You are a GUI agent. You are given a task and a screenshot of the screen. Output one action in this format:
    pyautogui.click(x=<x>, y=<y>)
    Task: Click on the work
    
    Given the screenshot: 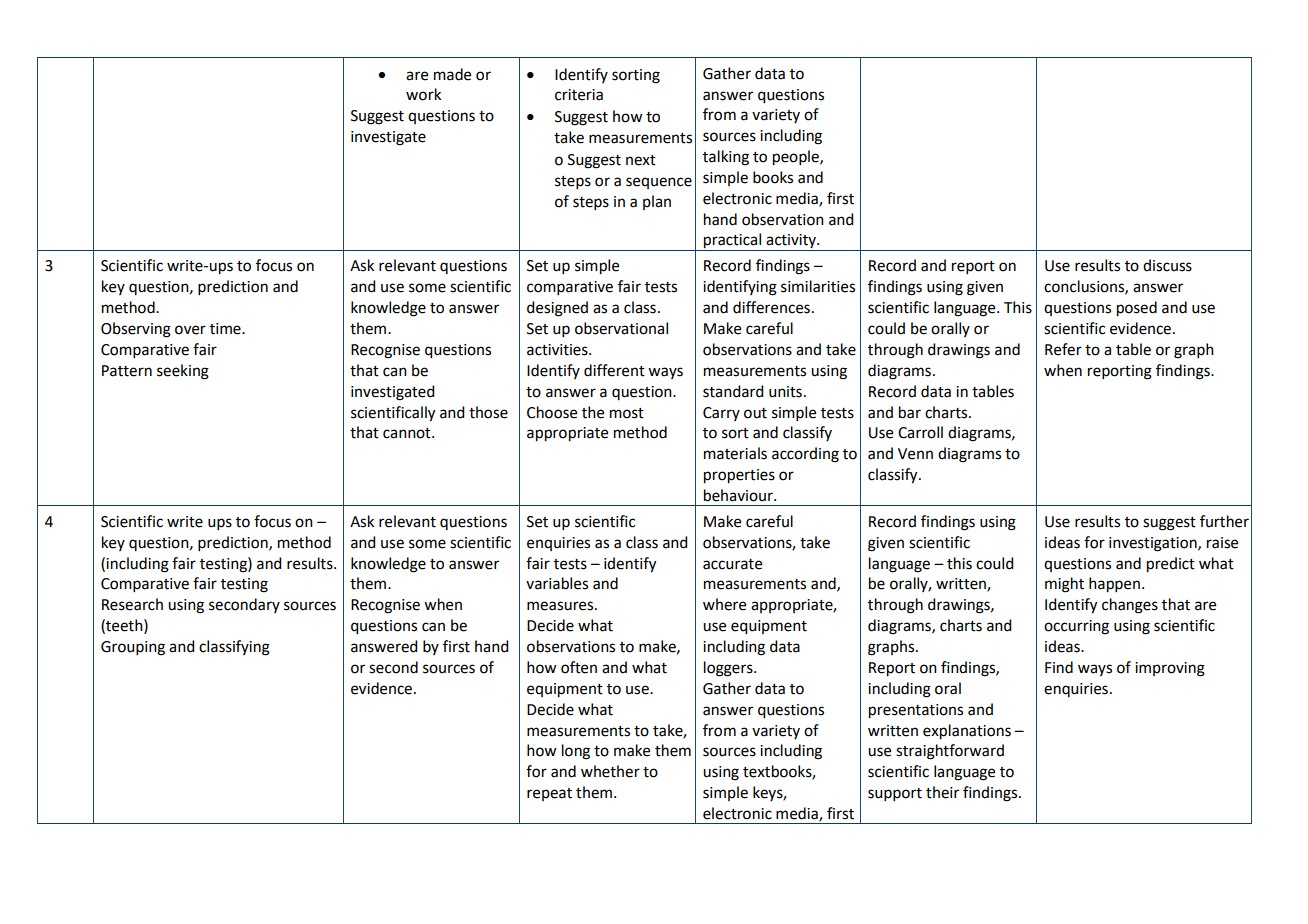 What is the action you would take?
    pyautogui.click(x=423, y=94)
